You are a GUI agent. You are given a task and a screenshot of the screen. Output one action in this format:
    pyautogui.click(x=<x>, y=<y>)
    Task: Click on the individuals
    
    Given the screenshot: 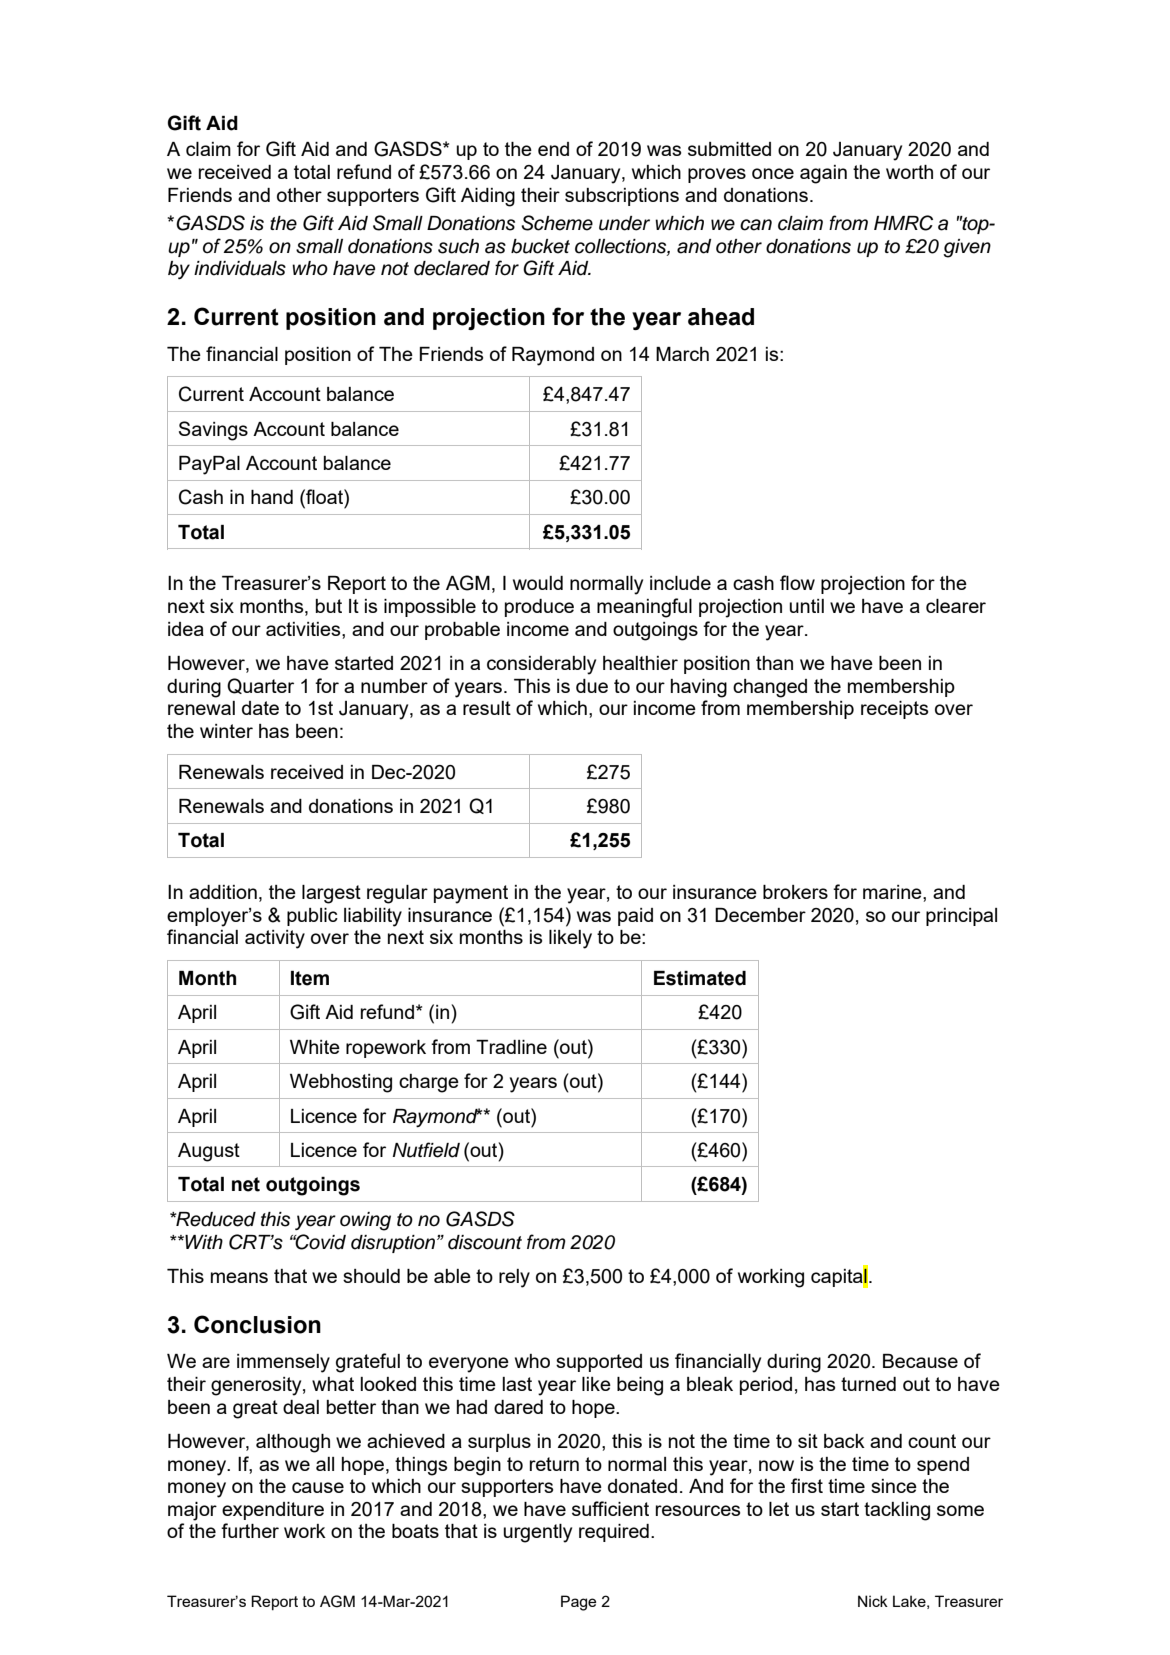 What is the action you would take?
    pyautogui.click(x=240, y=268)
